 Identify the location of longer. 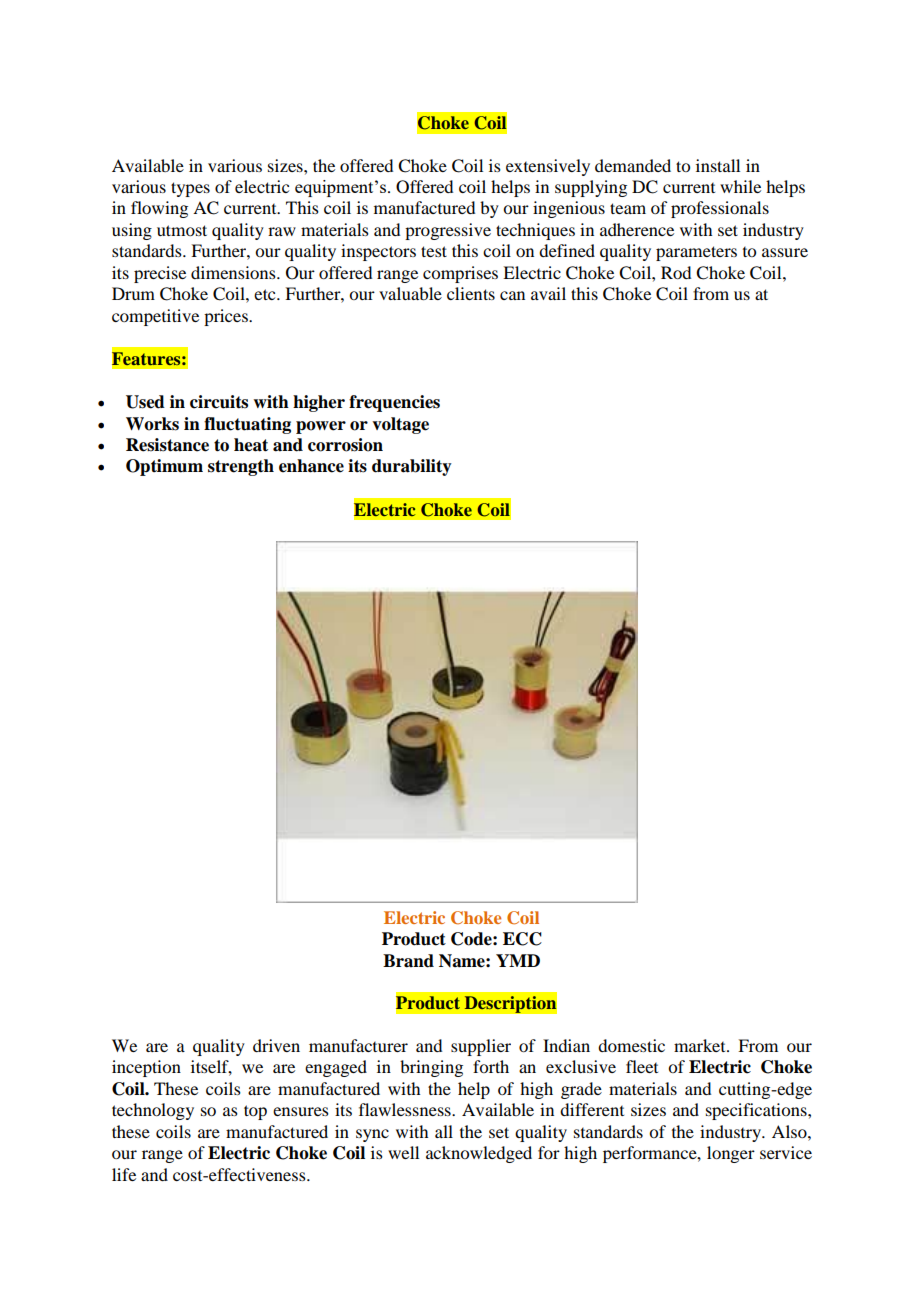
(731, 1154).
